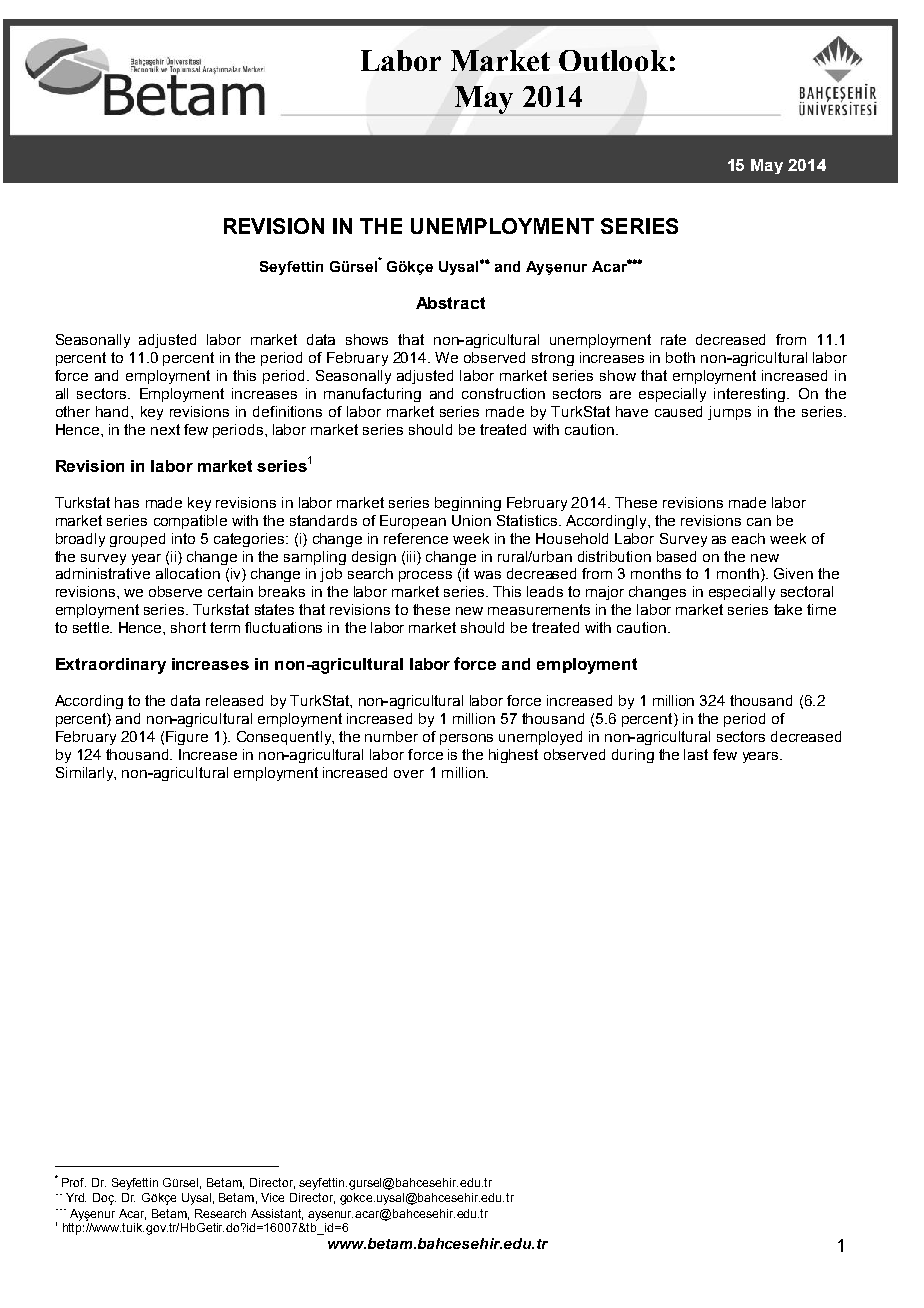  I want to click on Assistant, so click(277, 1214).
